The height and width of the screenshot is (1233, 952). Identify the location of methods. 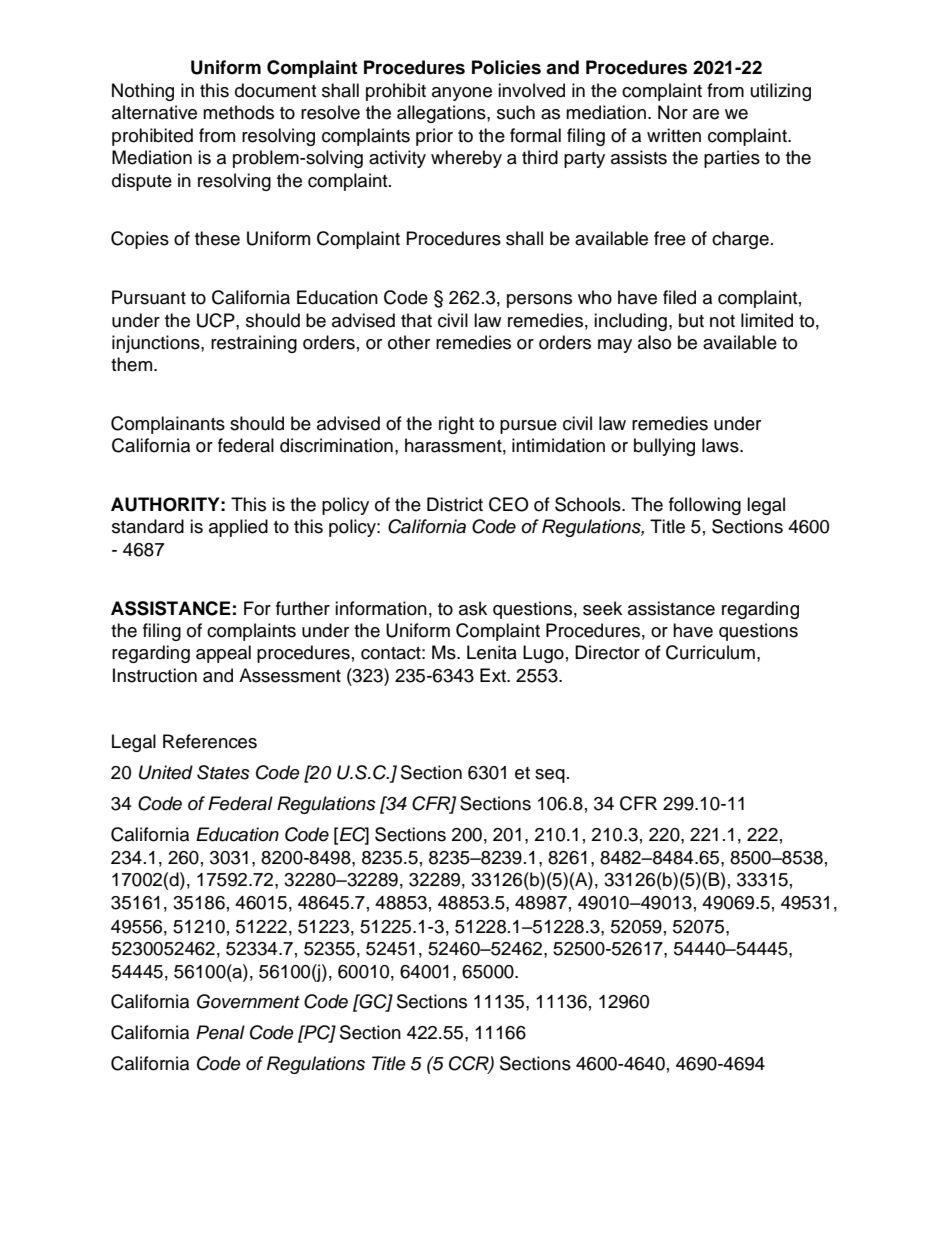
(238, 112).
